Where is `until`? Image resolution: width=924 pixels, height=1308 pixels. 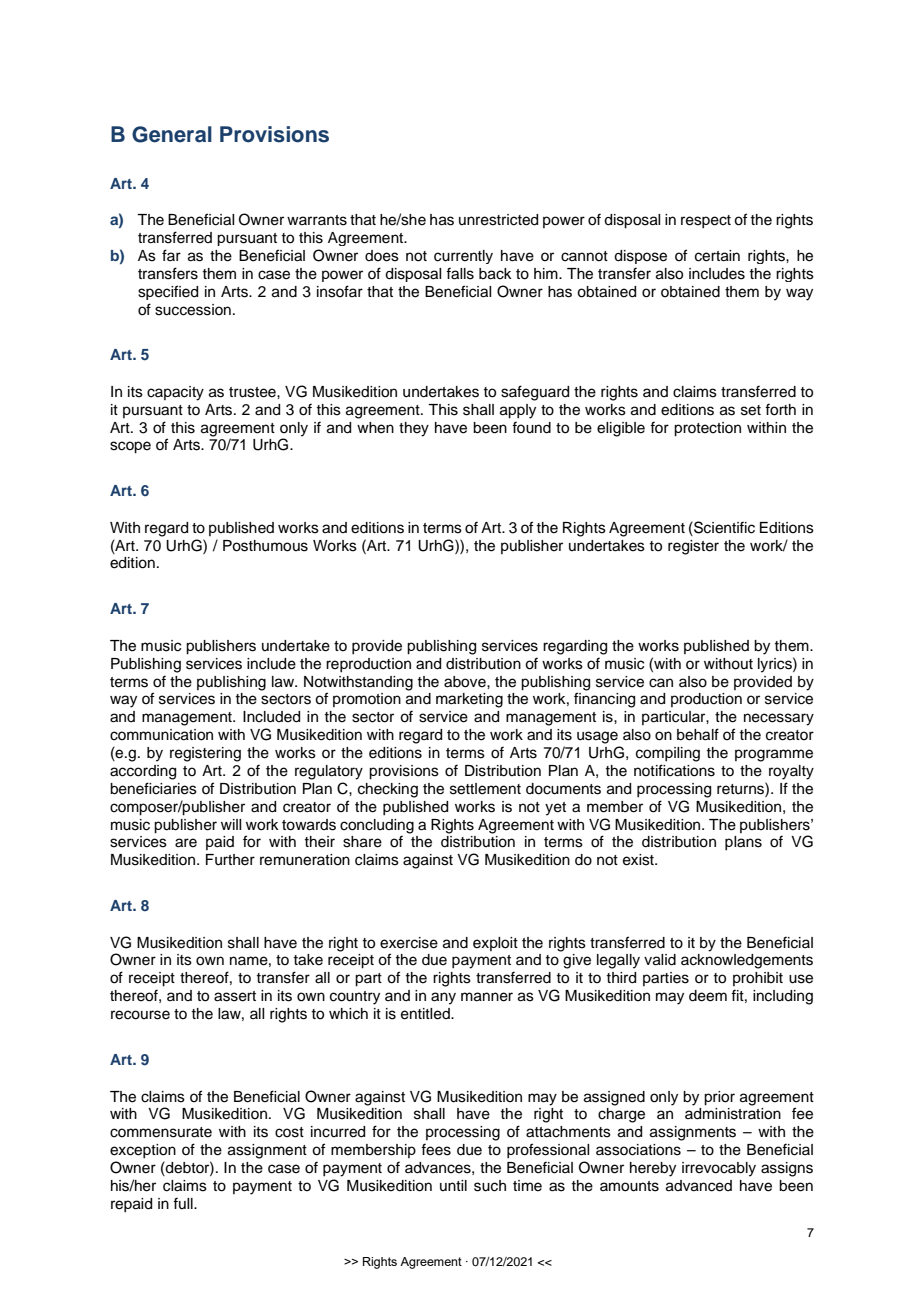
until is located at coordinates (453, 1185).
